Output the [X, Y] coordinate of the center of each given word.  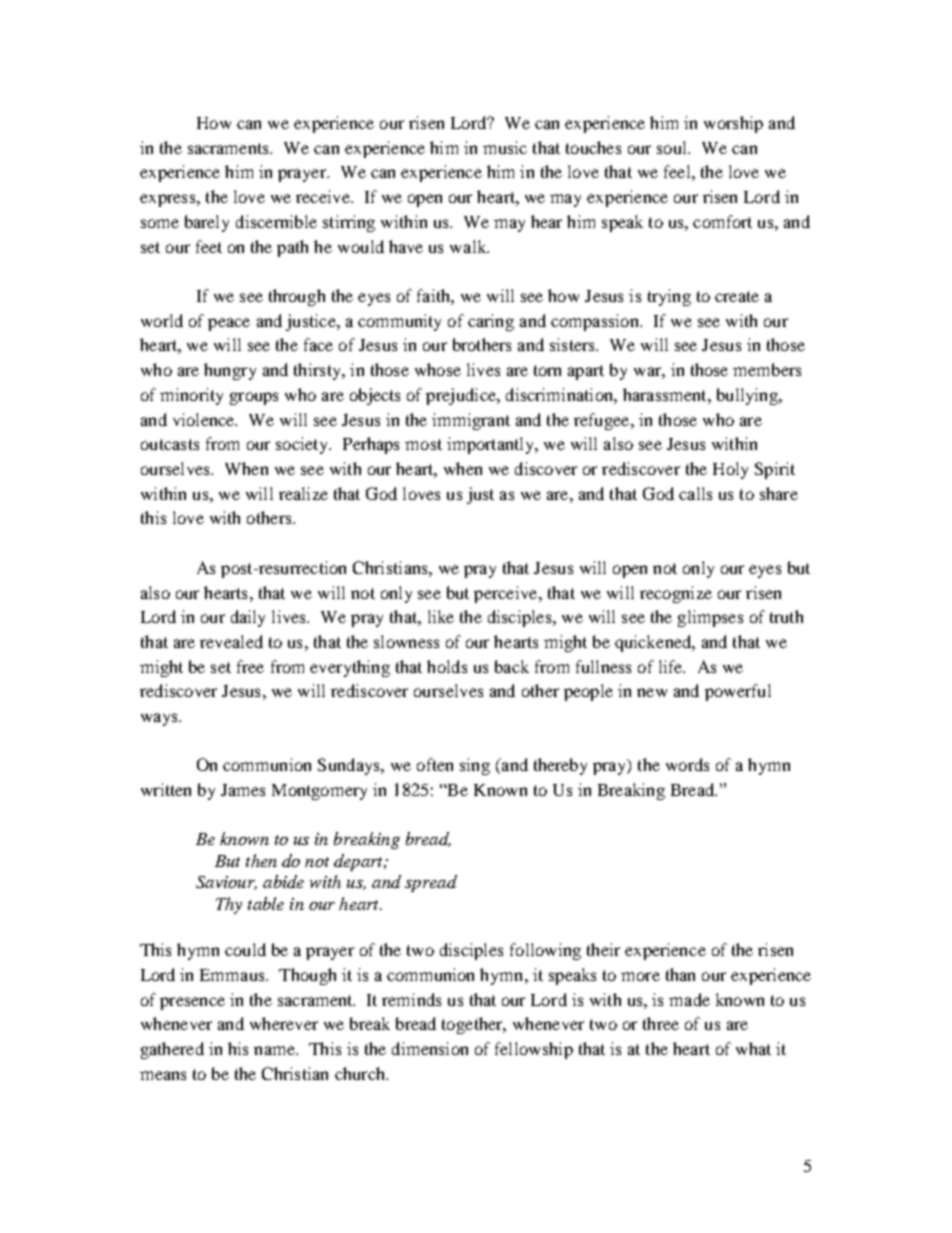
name [275, 1050]
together [473, 1025]
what [753, 1048]
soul [673, 147]
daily [248, 618]
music [505, 147]
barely [207, 223]
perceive [507, 594]
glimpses [710, 618]
